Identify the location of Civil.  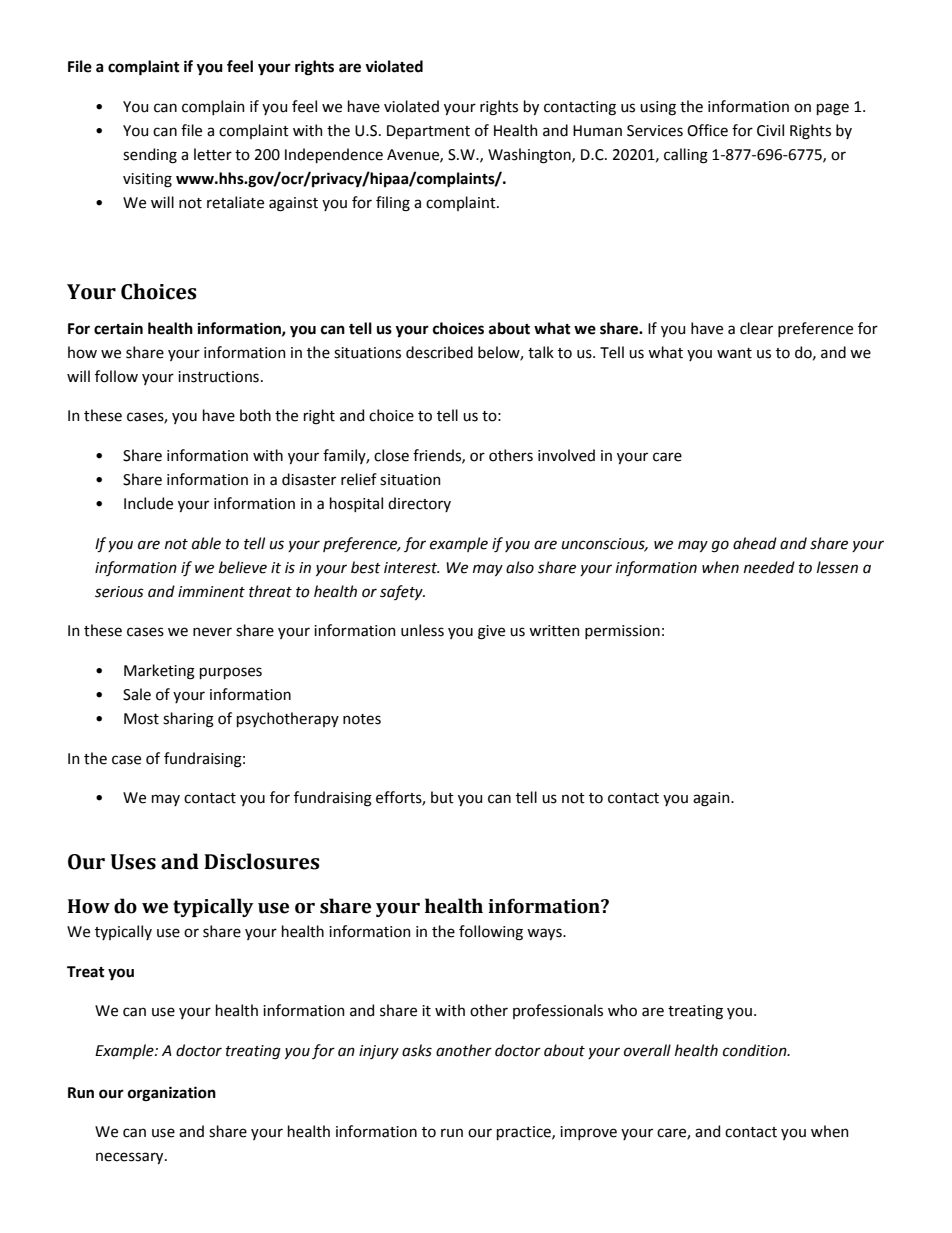
(770, 130).
